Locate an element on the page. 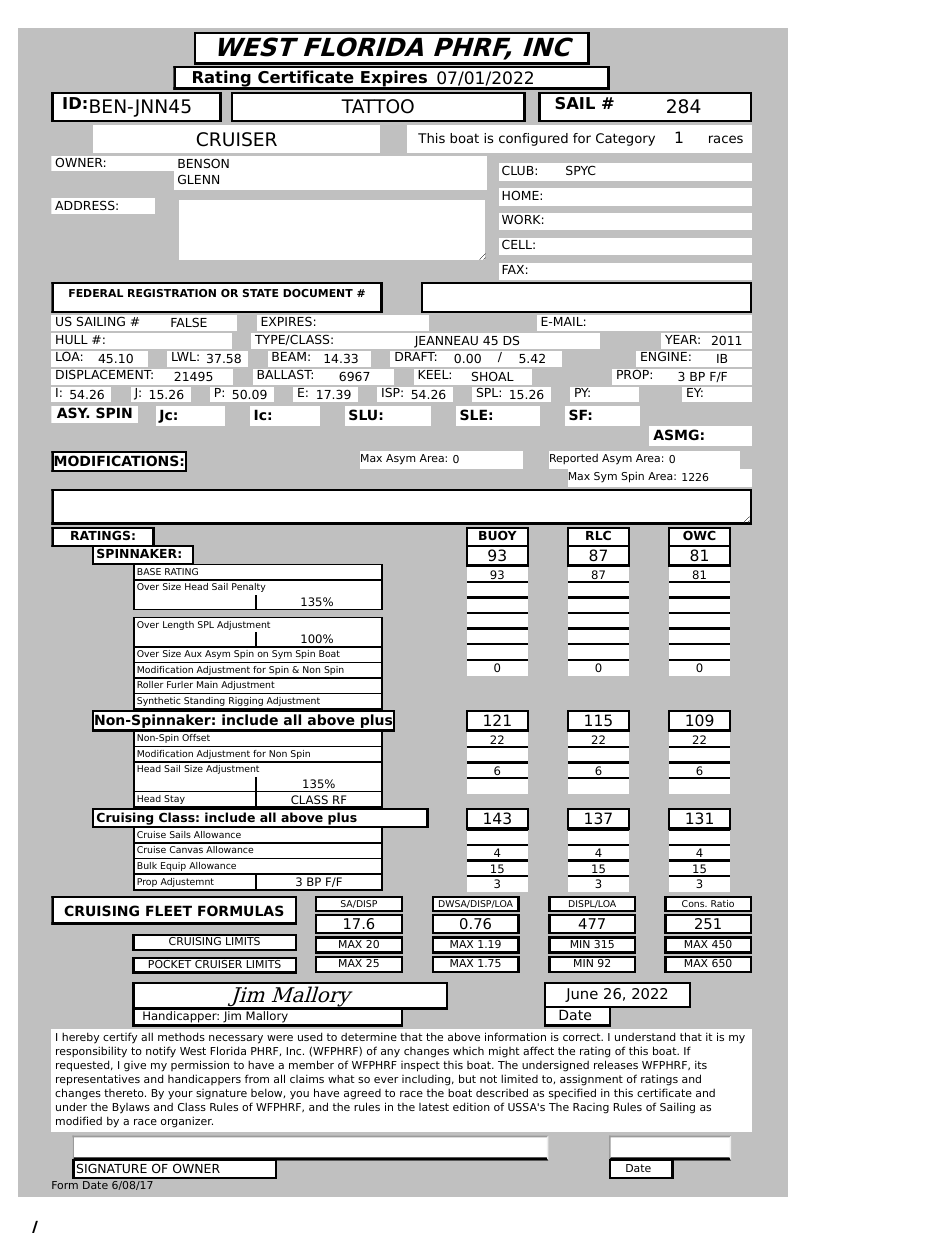 The width and height of the document is (952, 1233). TATTOO is located at coordinates (377, 106).
